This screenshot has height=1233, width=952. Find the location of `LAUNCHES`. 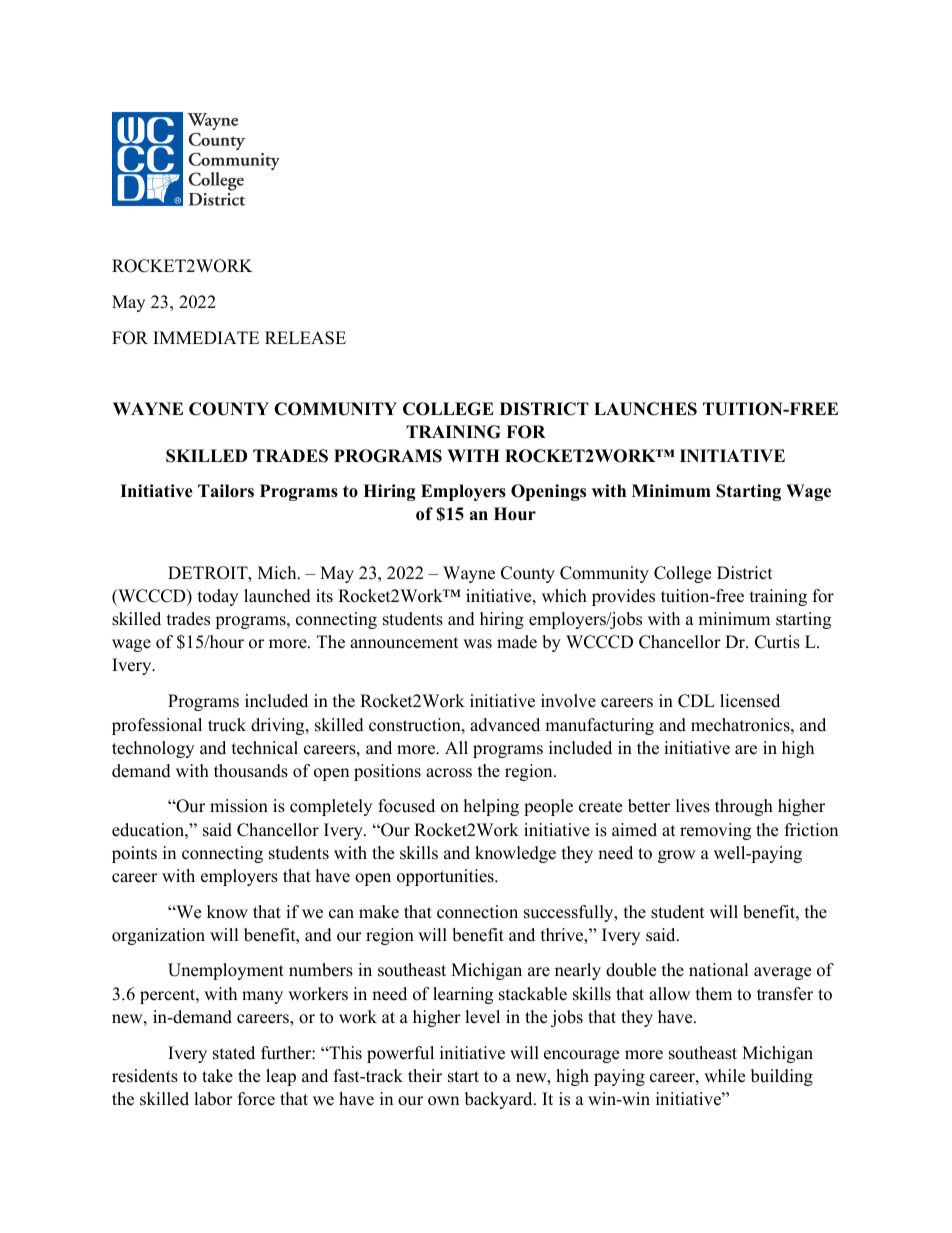

LAUNCHES is located at coordinates (645, 409).
